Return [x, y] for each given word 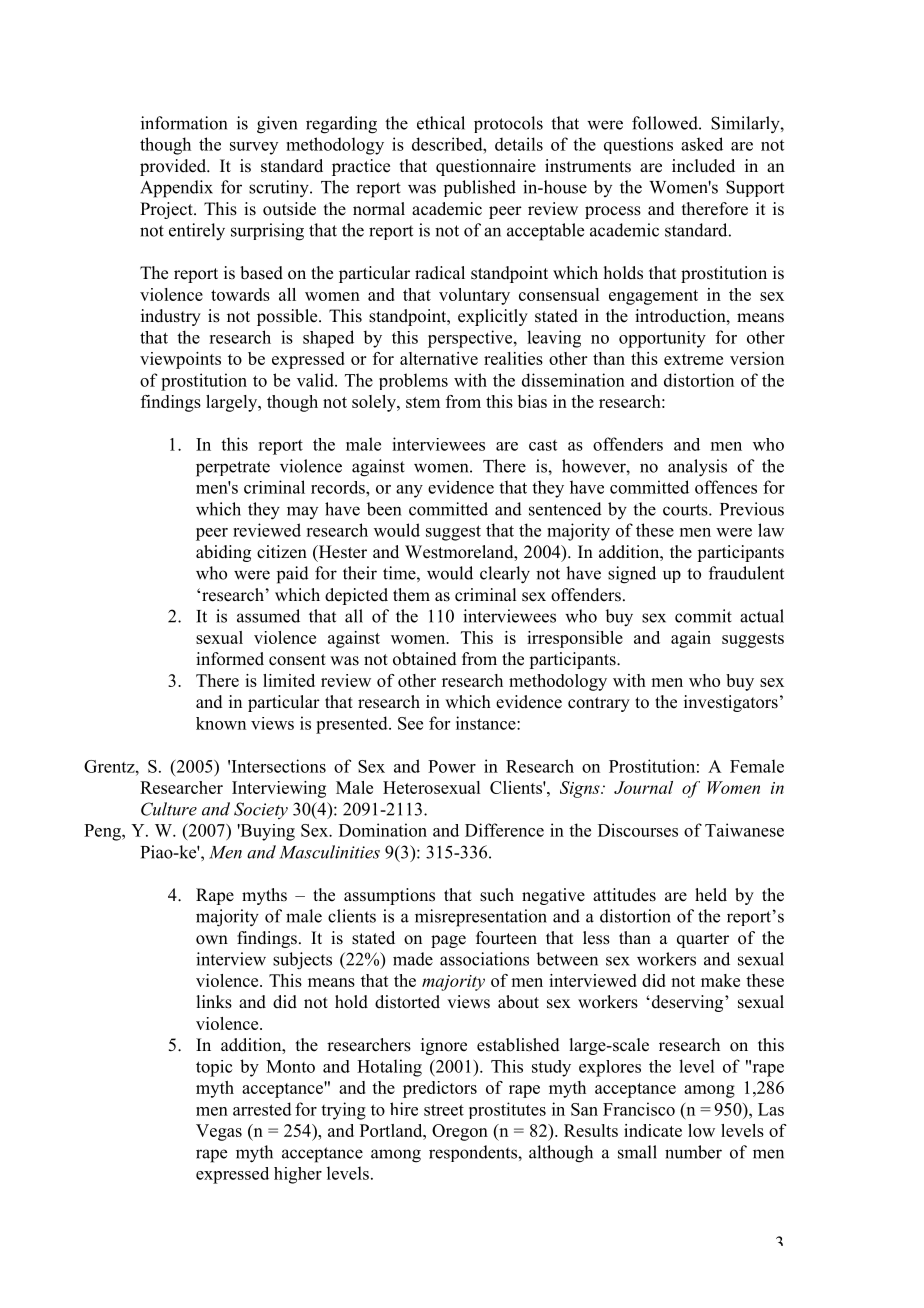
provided [174, 167]
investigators [731, 703]
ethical [441, 123]
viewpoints [180, 360]
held [711, 895]
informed [230, 659]
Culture [169, 809]
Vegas [219, 1132]
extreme [693, 359]
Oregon [460, 1132]
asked [702, 144]
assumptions [389, 896]
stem [423, 402]
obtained [425, 659]
